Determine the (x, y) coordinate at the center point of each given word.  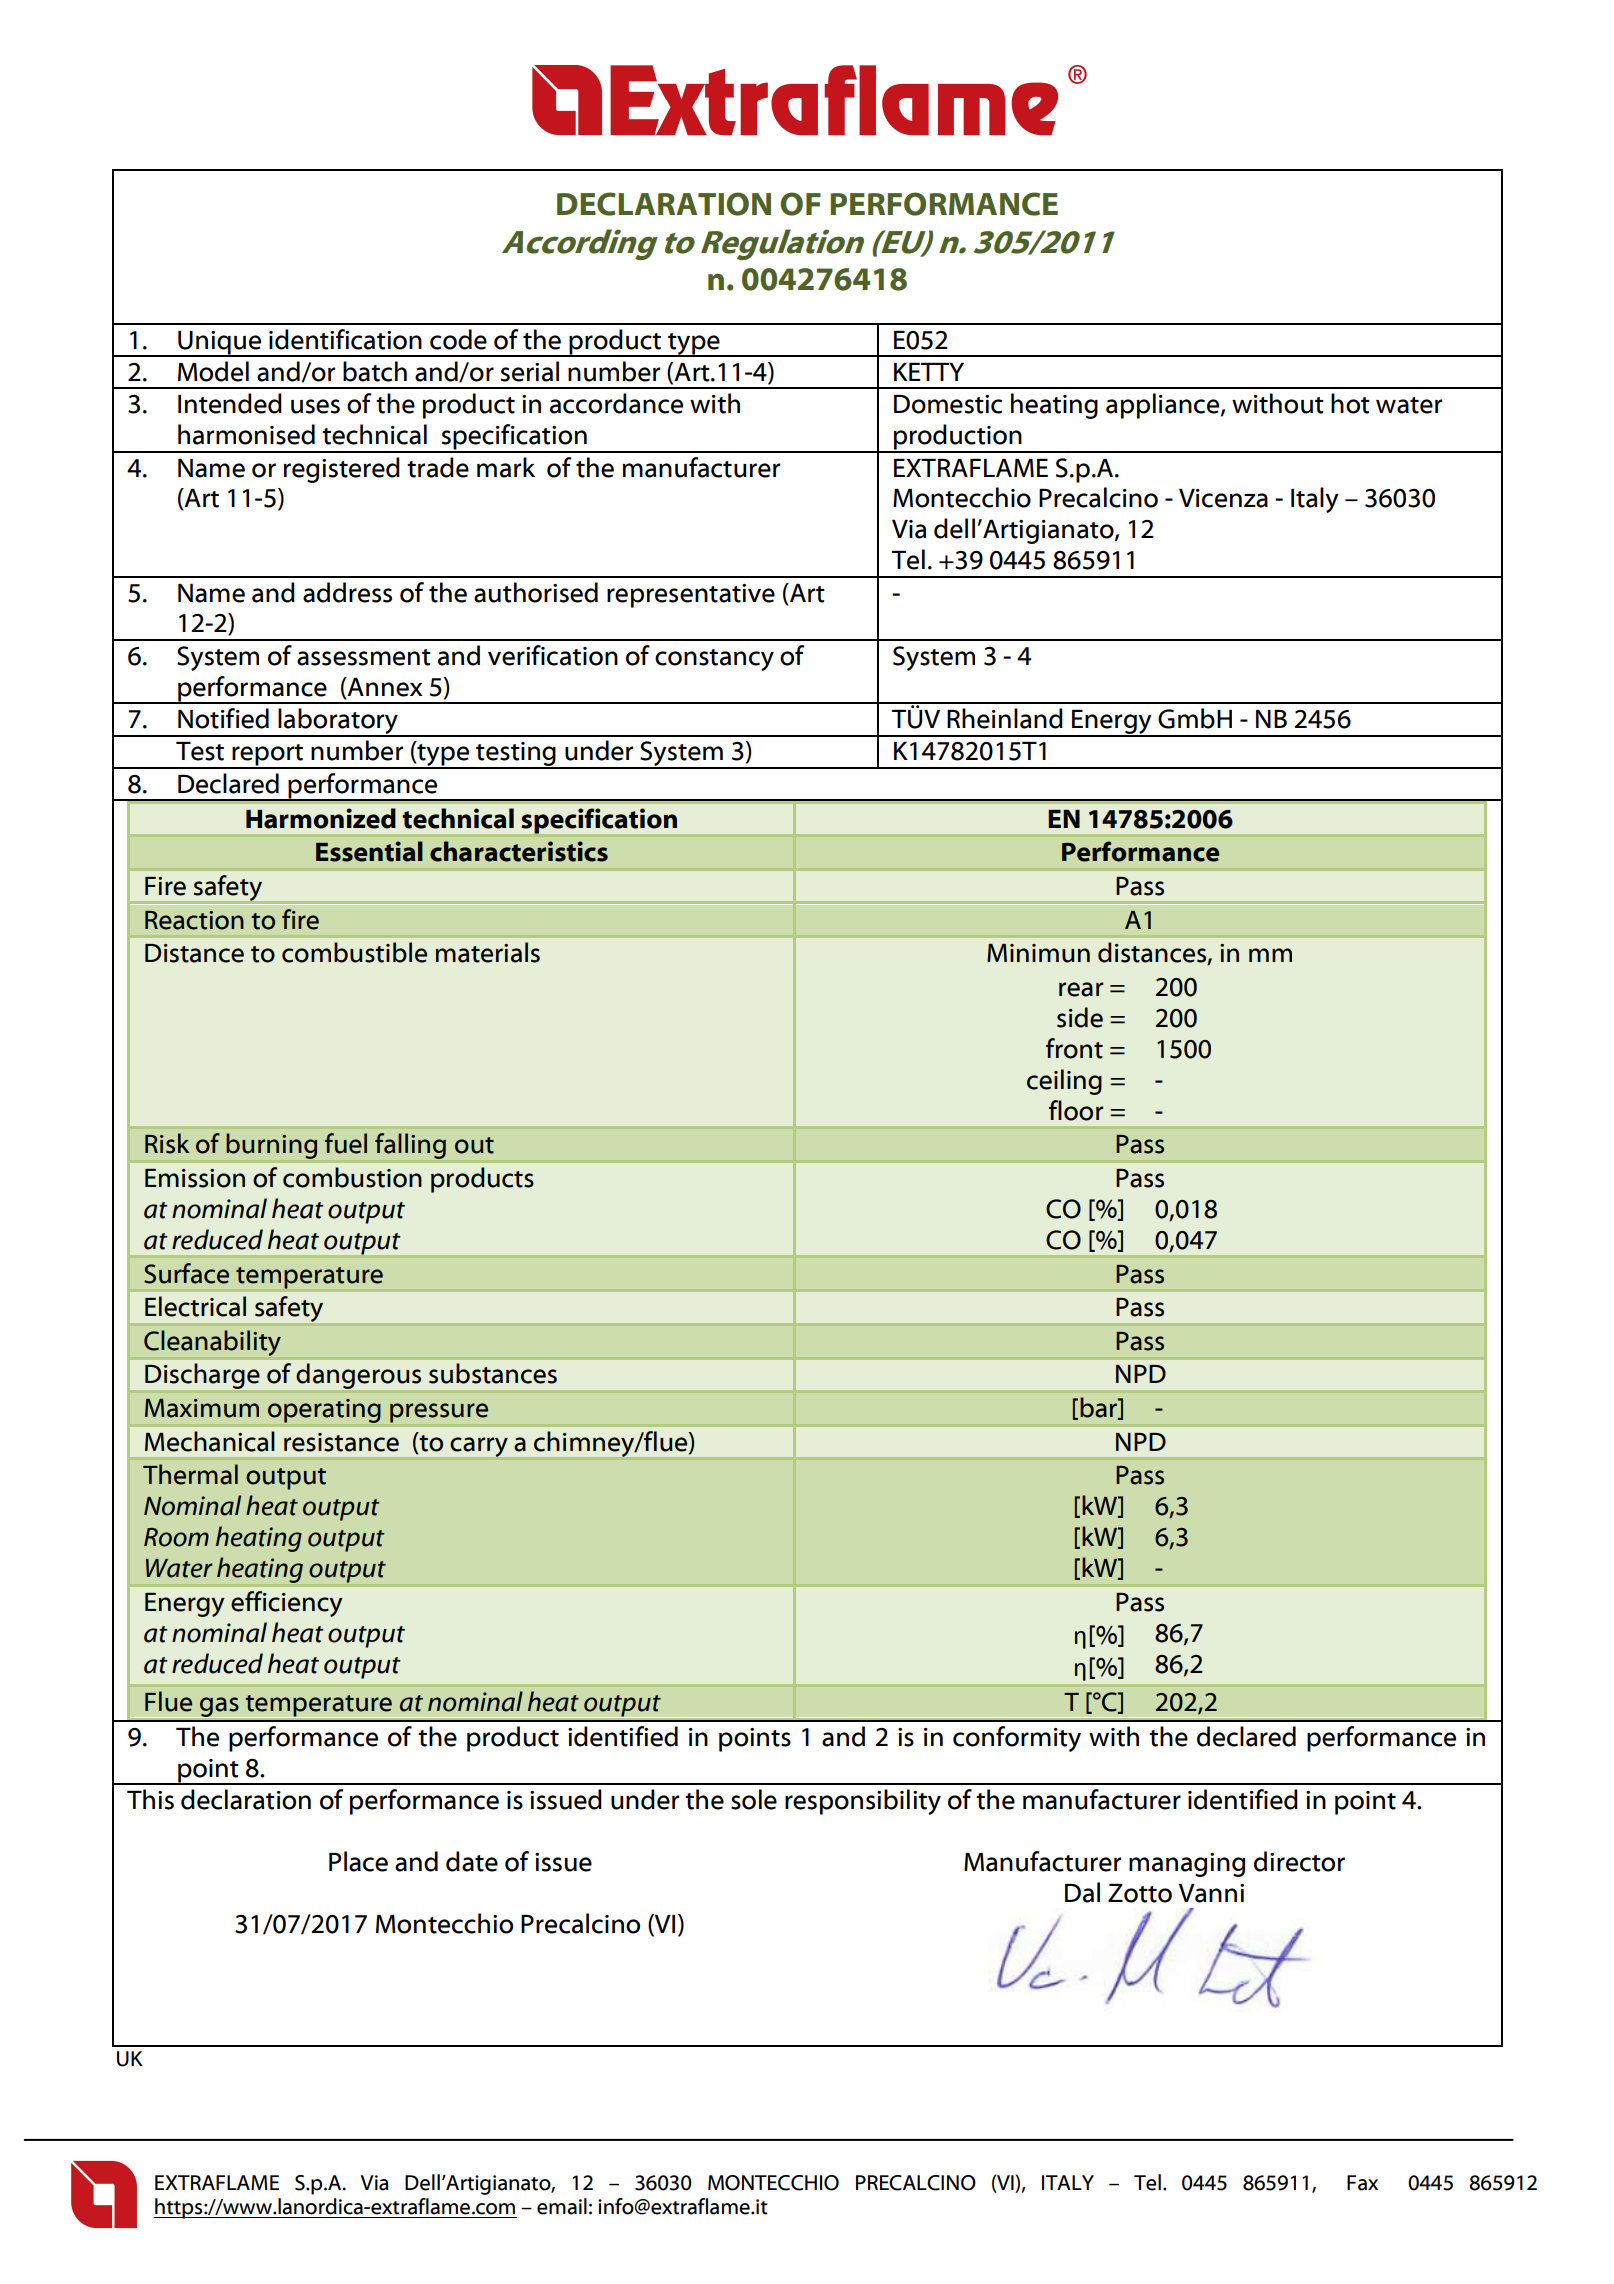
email (562, 2206)
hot (1350, 403)
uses (315, 406)
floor (1076, 1110)
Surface (186, 1273)
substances (493, 1373)
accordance (616, 403)
